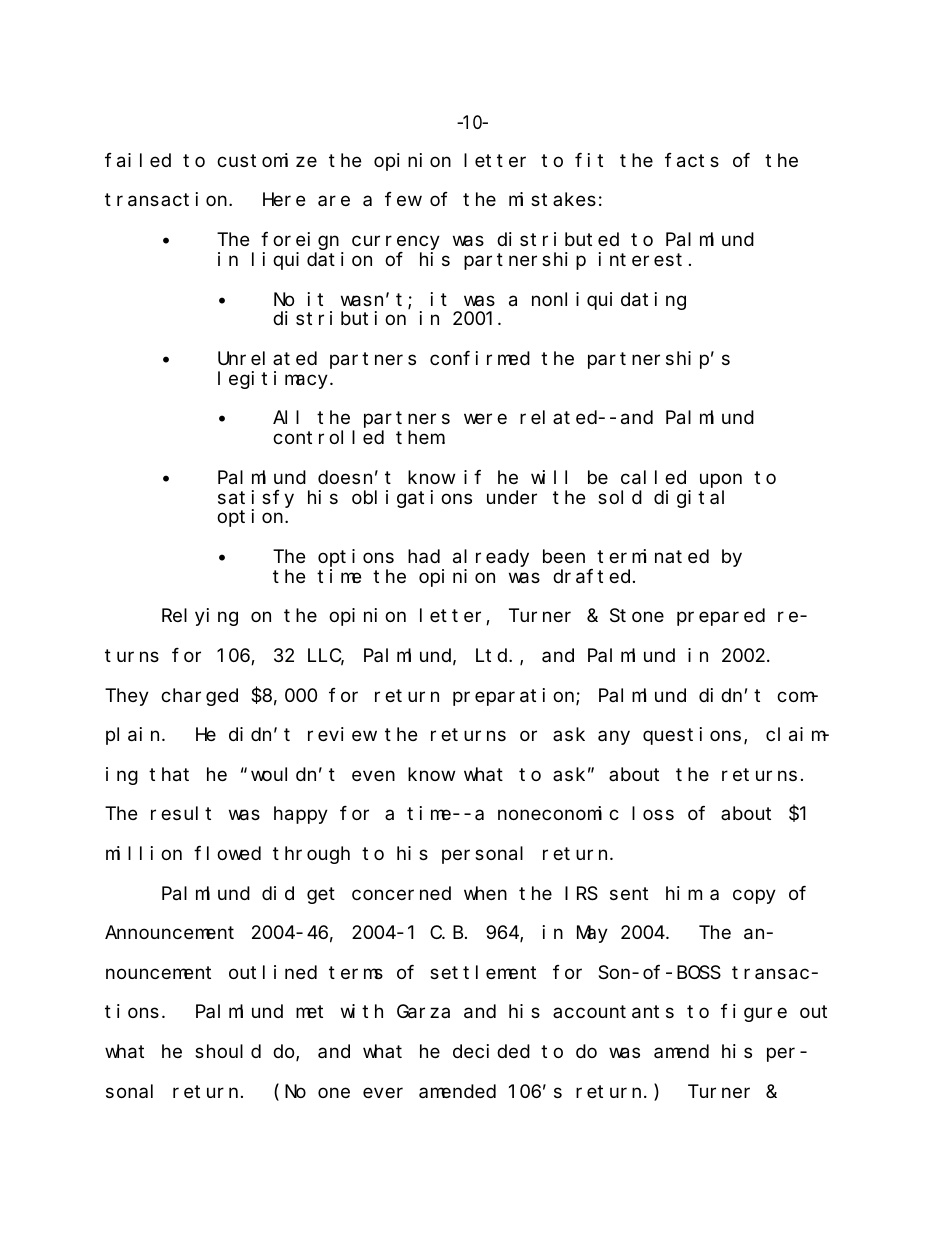 Image resolution: width=952 pixels, height=1233 pixels. Describe the element at coordinates (721, 617) in the image. I see `prepared` at that location.
